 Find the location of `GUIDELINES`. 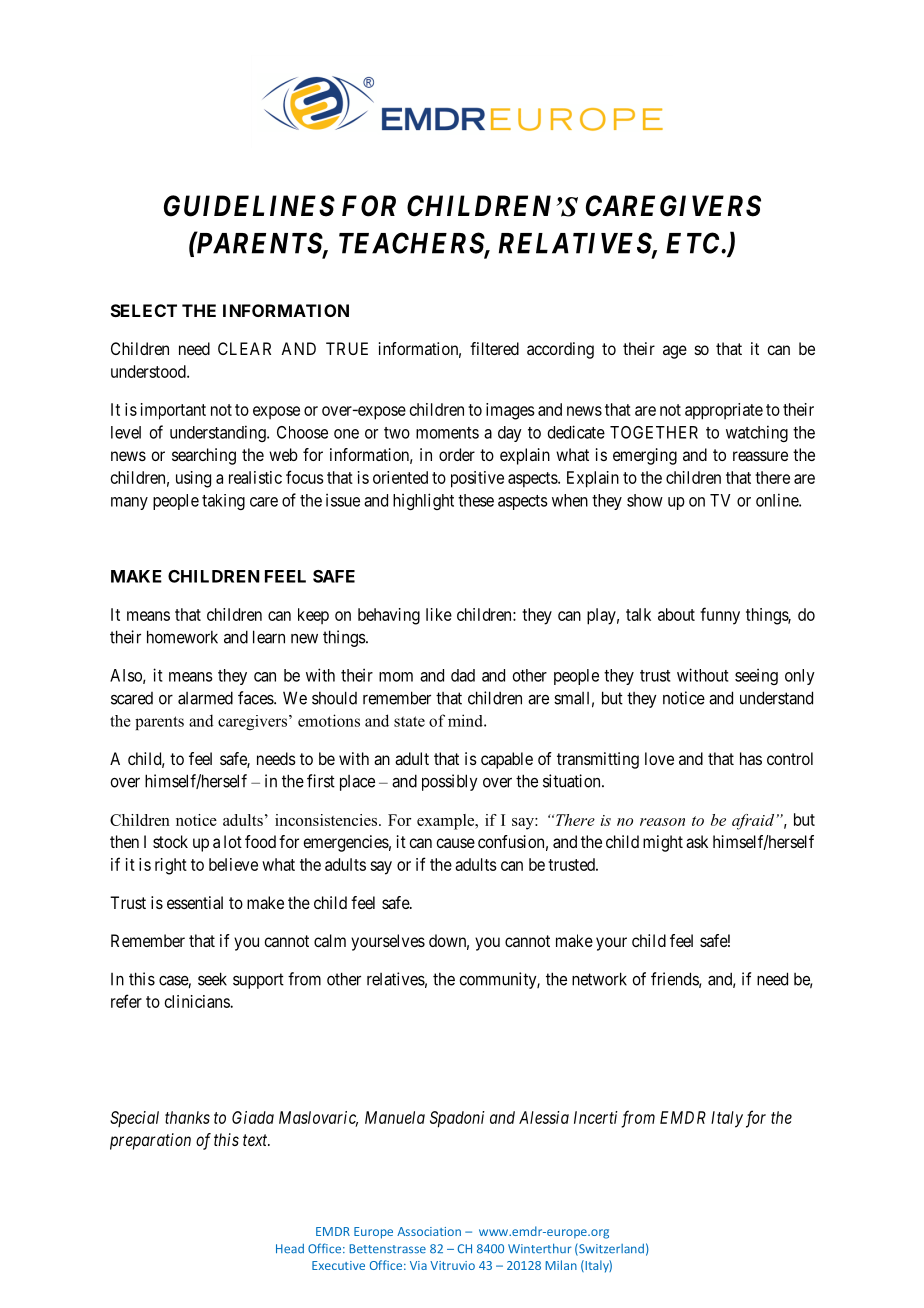

GUIDELINES is located at coordinates (249, 206).
